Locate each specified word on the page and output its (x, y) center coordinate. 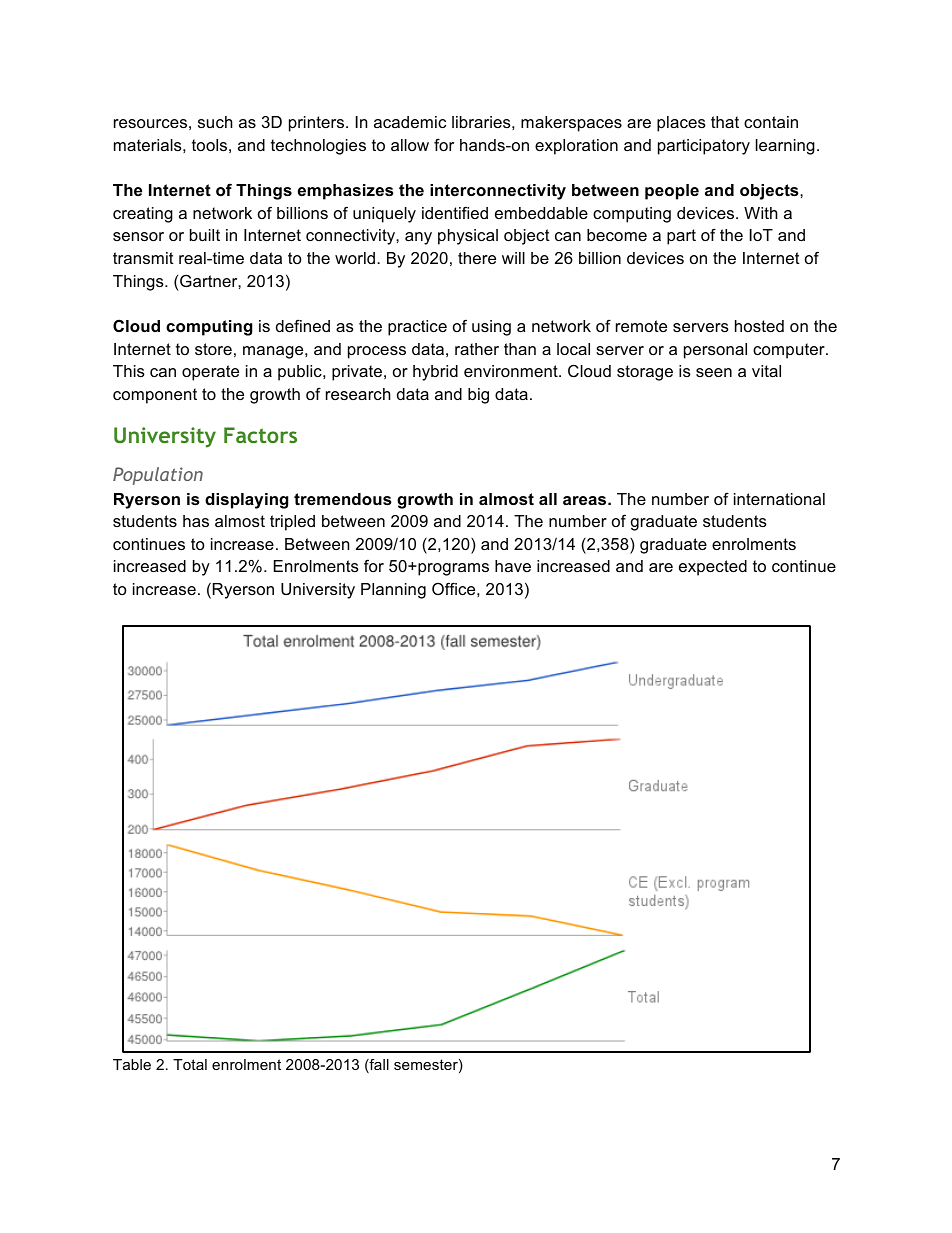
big (478, 396)
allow (410, 145)
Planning (393, 591)
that (725, 122)
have (513, 566)
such (215, 122)
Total (190, 1064)
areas (586, 500)
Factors (260, 435)
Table (132, 1064)
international (779, 499)
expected (713, 568)
